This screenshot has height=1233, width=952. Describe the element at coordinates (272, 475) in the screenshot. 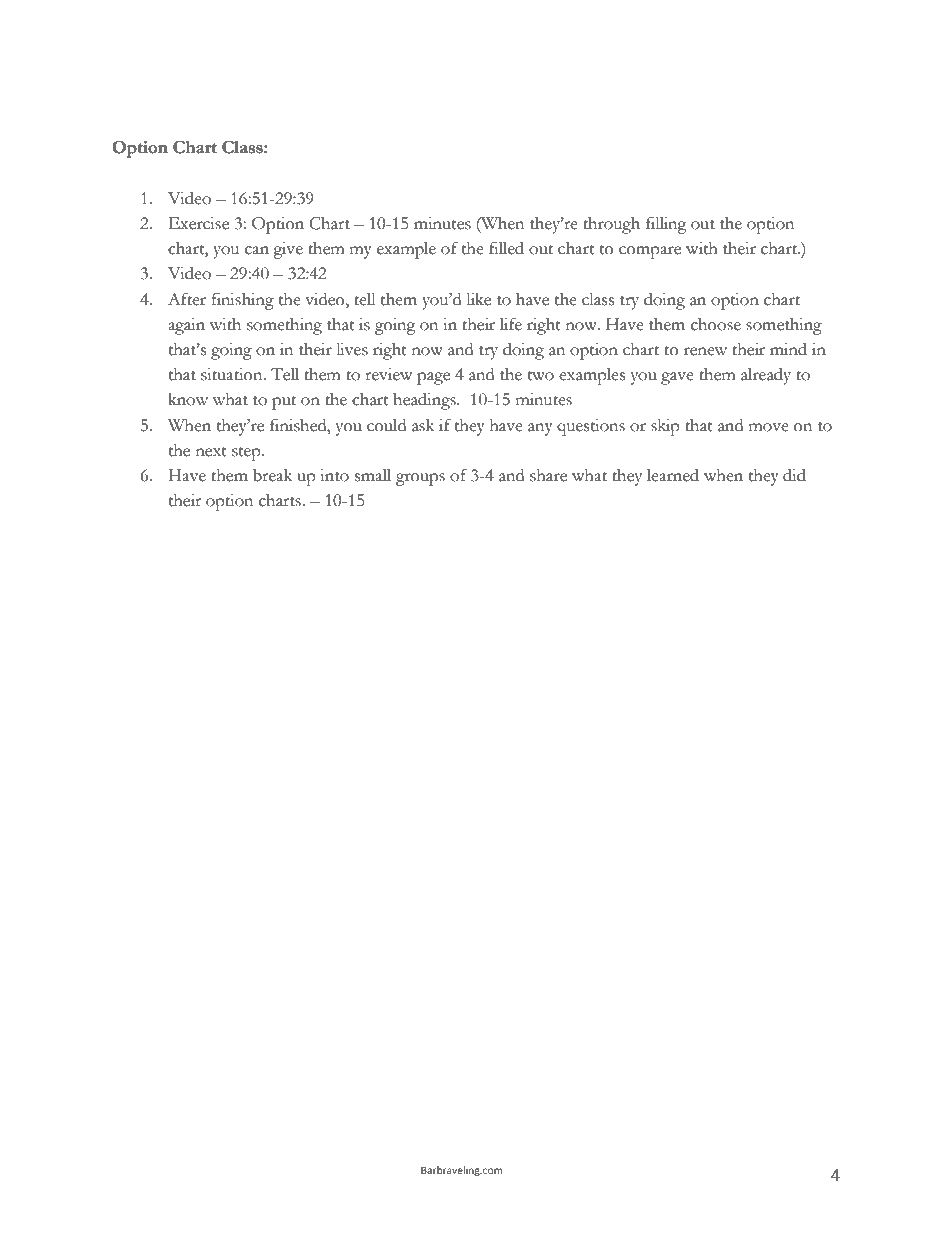

I see `break` at that location.
